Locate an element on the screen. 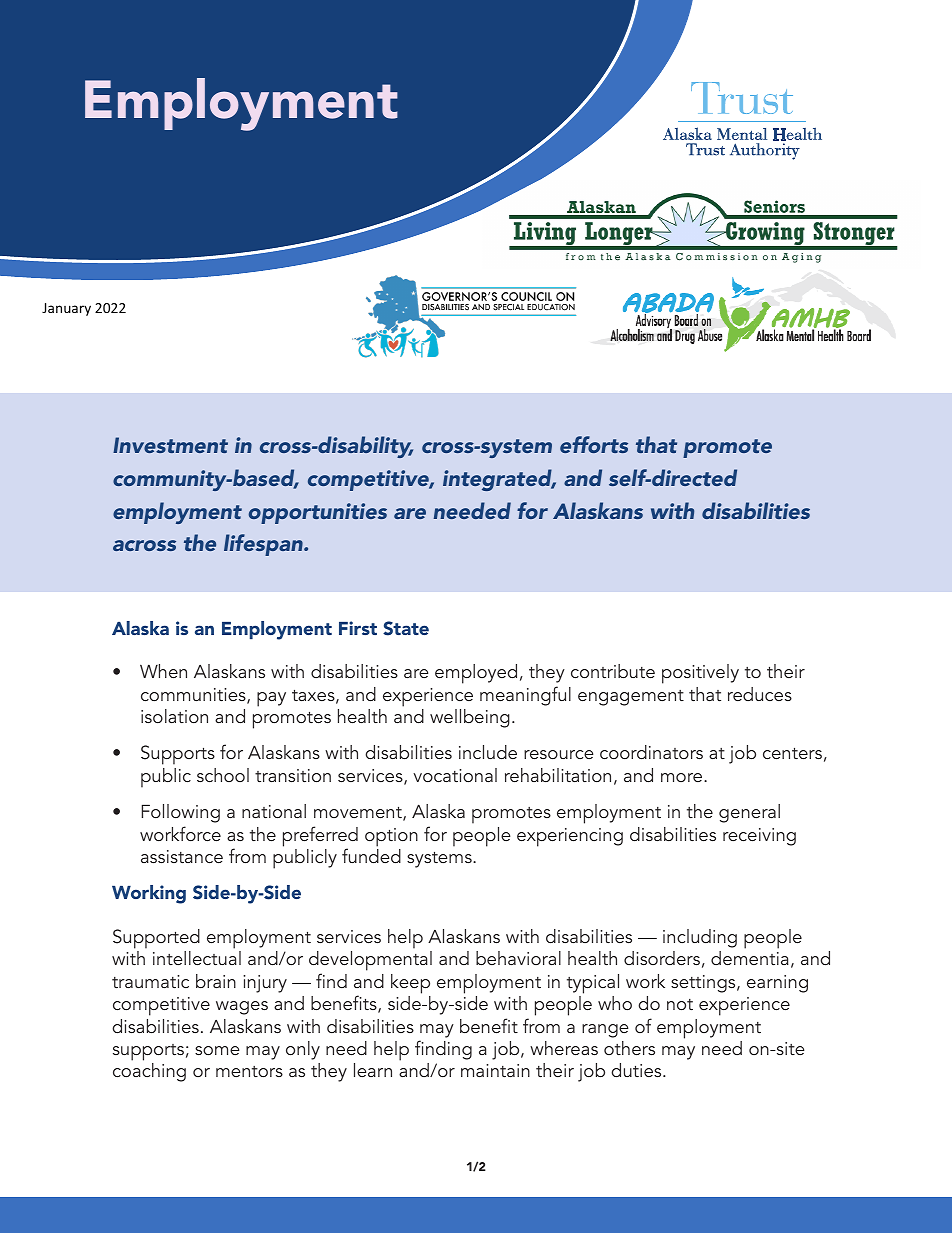  option is located at coordinates (391, 837).
